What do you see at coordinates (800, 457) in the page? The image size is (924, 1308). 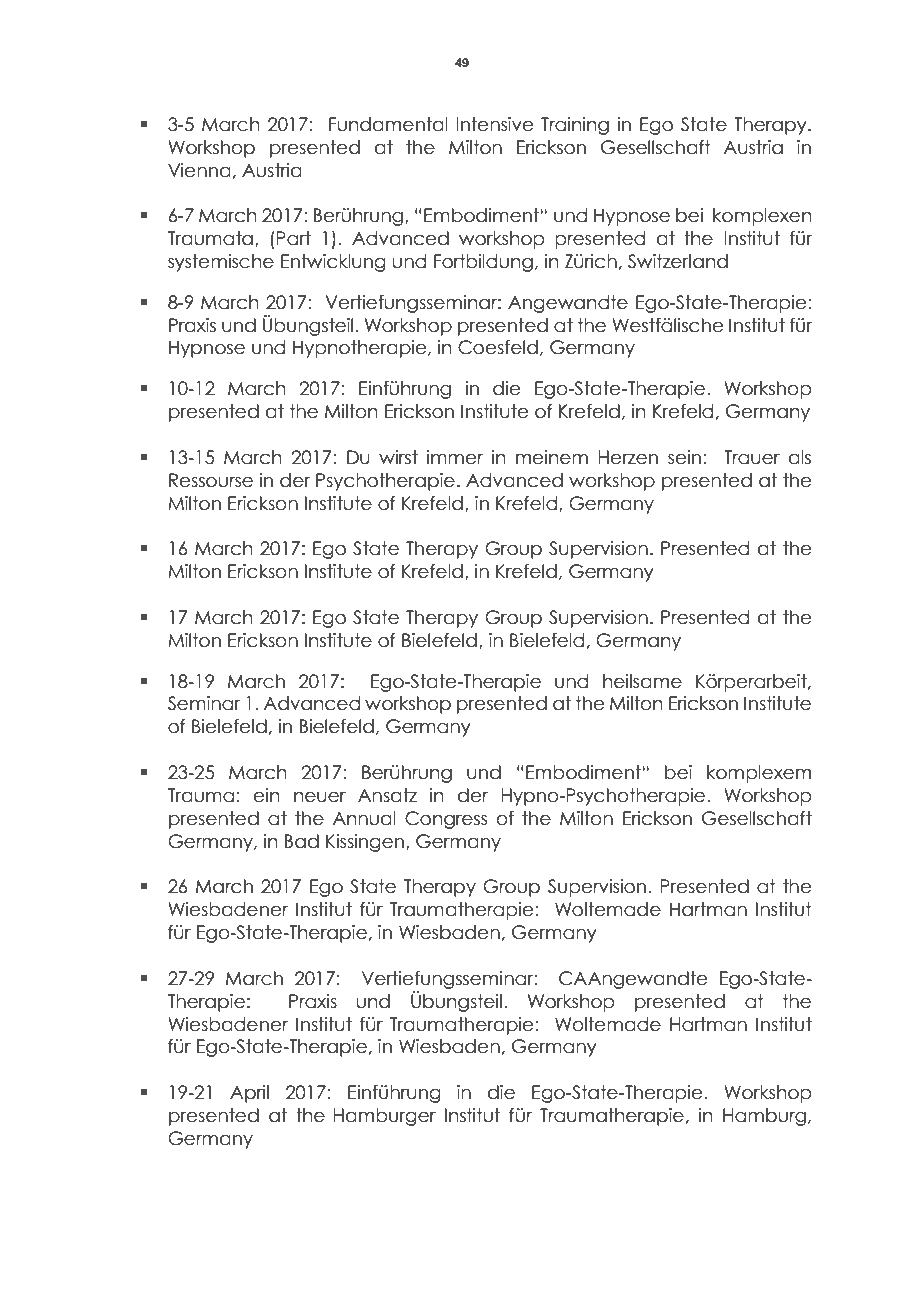 I see `als` at bounding box center [800, 457].
